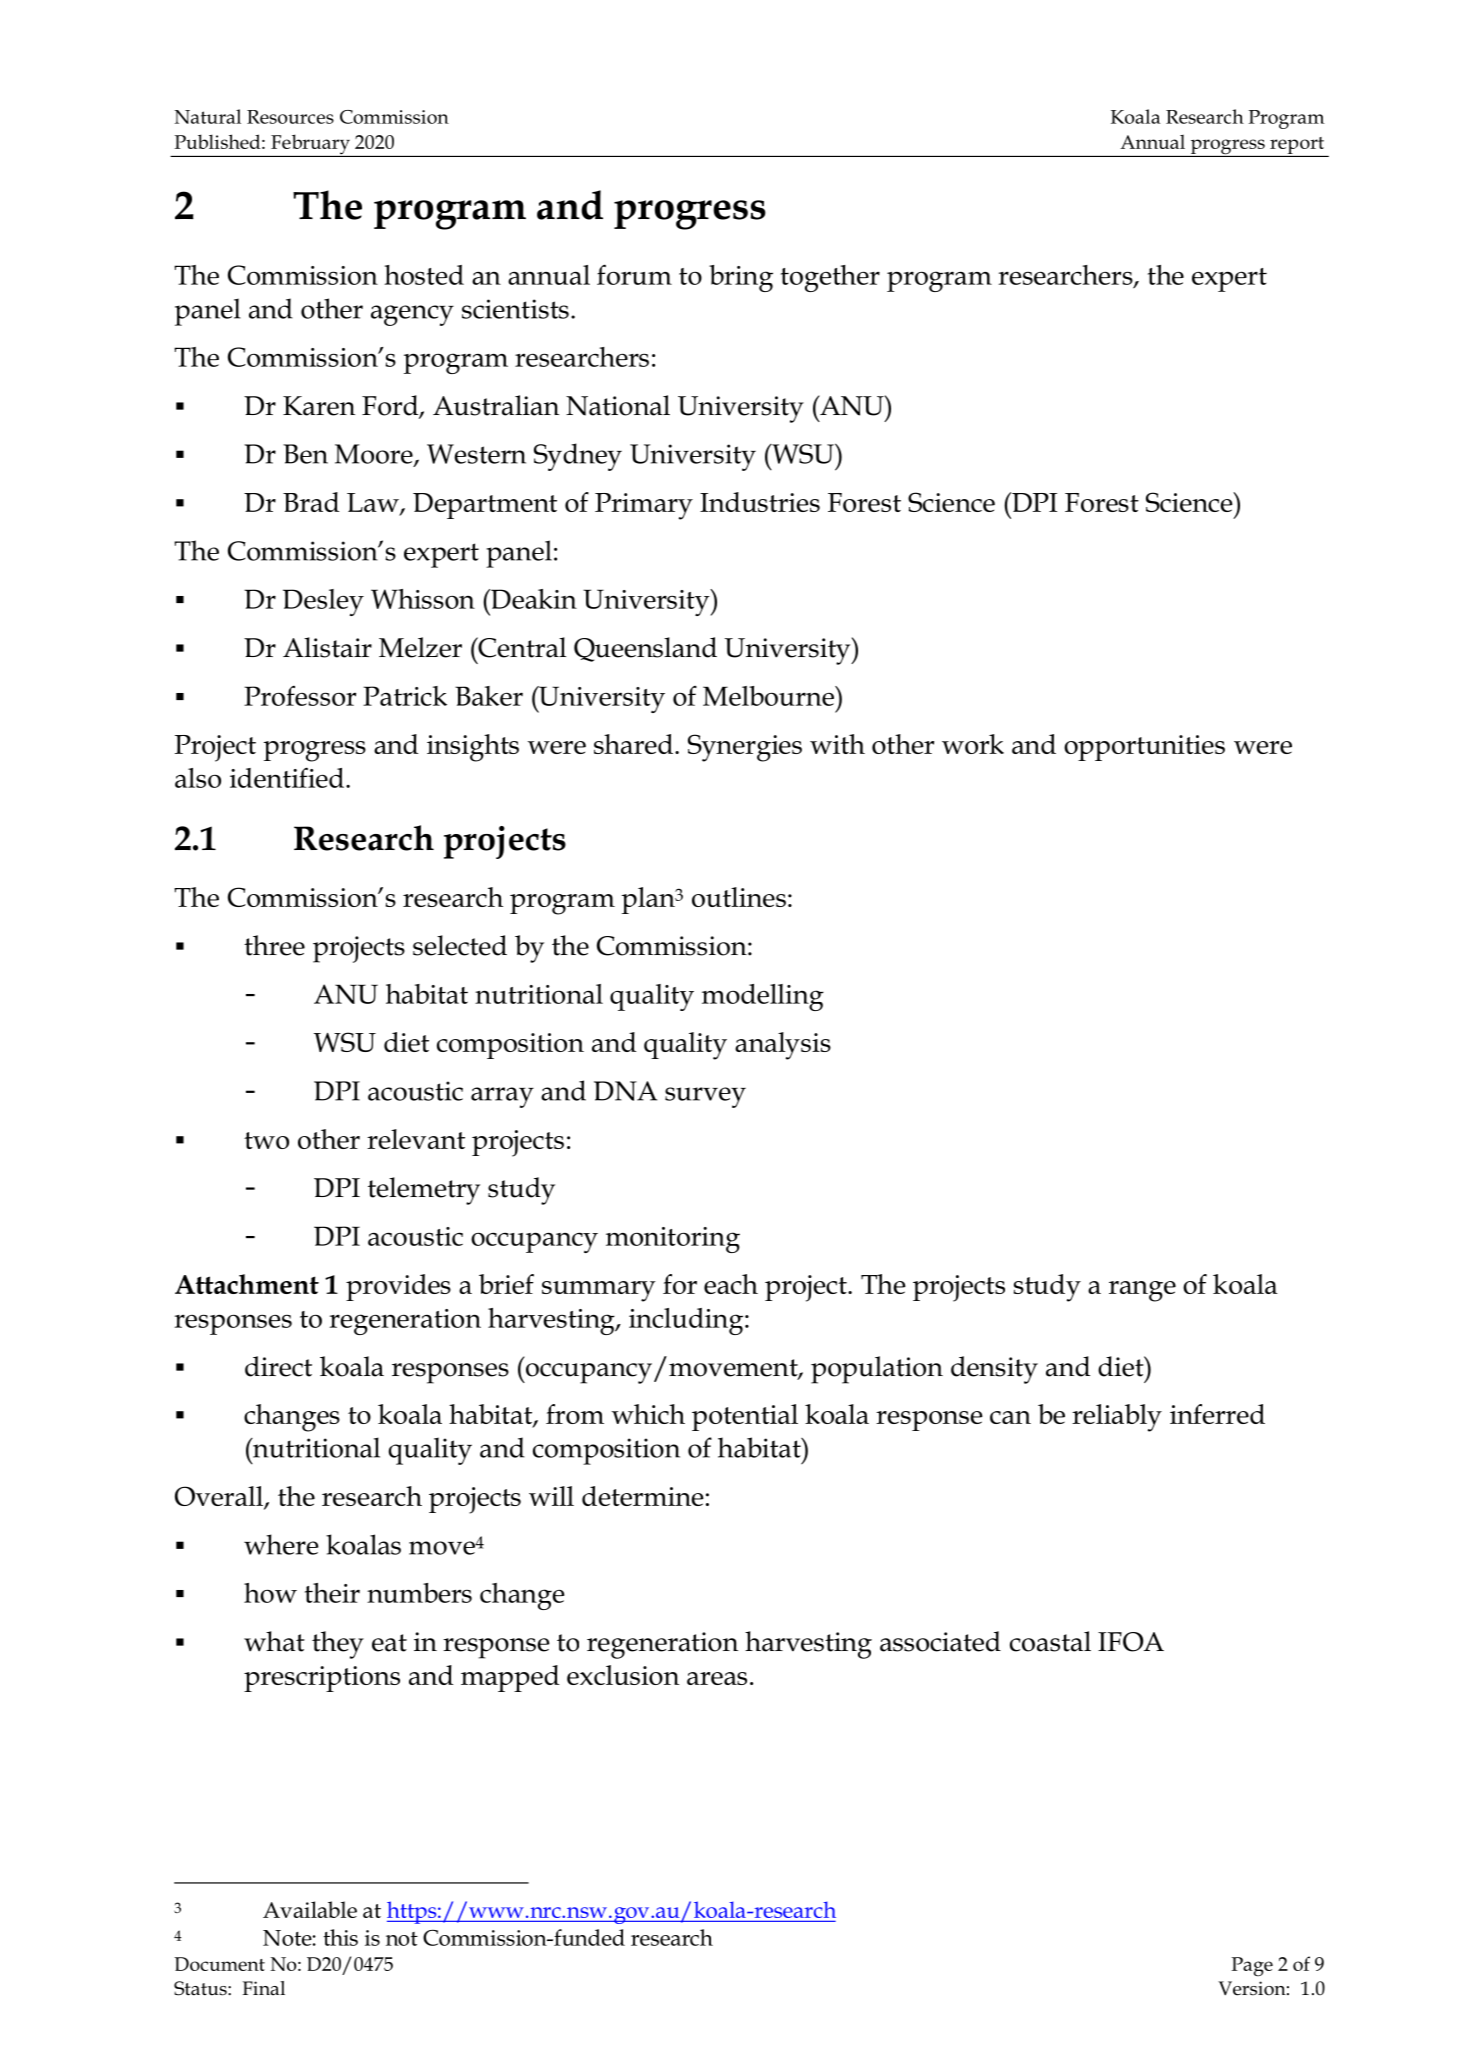 Image resolution: width=1464 pixels, height=2070 pixels. What do you see at coordinates (745, 748) in the document?
I see `Synergies` at bounding box center [745, 748].
